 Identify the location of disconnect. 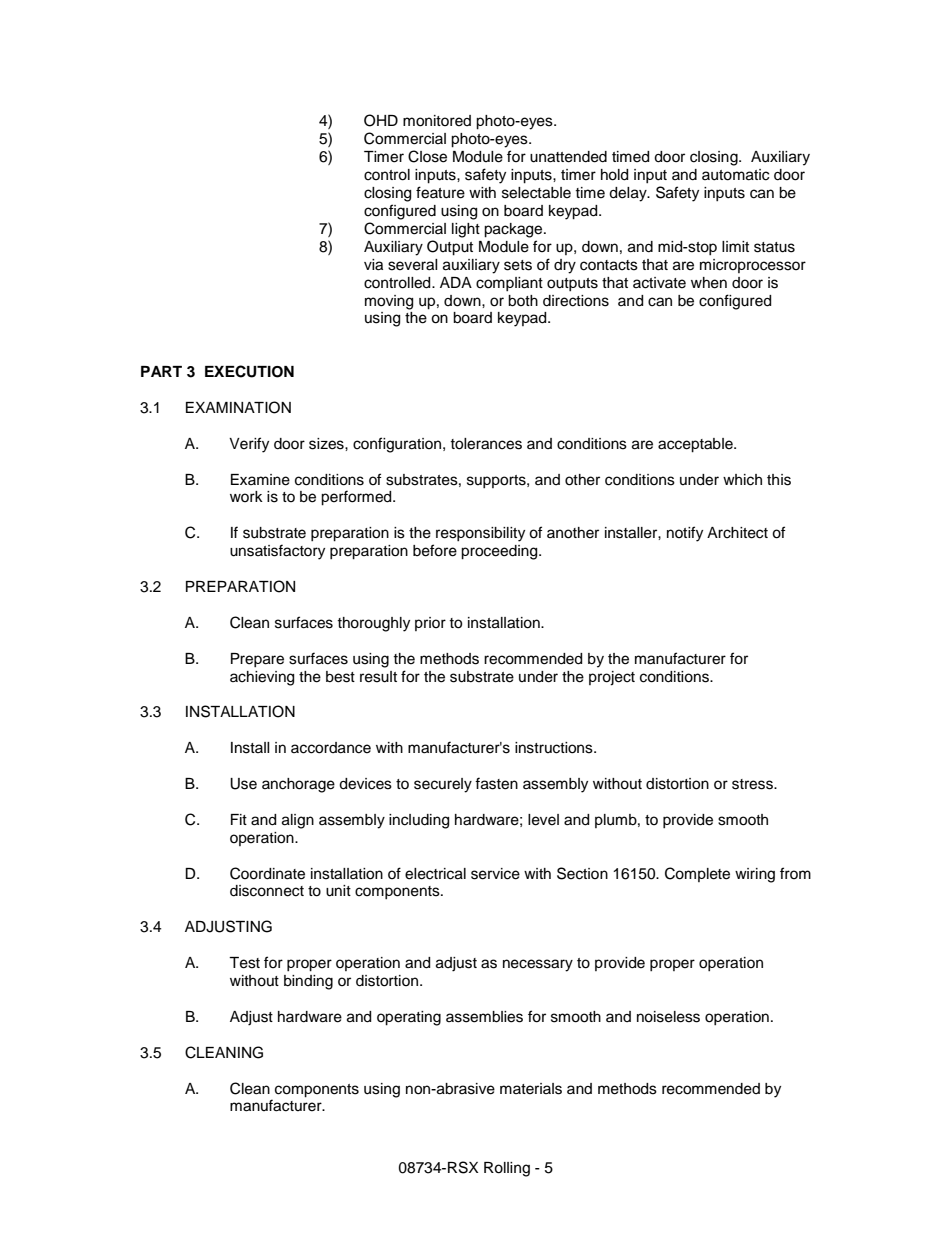
(267, 891).
